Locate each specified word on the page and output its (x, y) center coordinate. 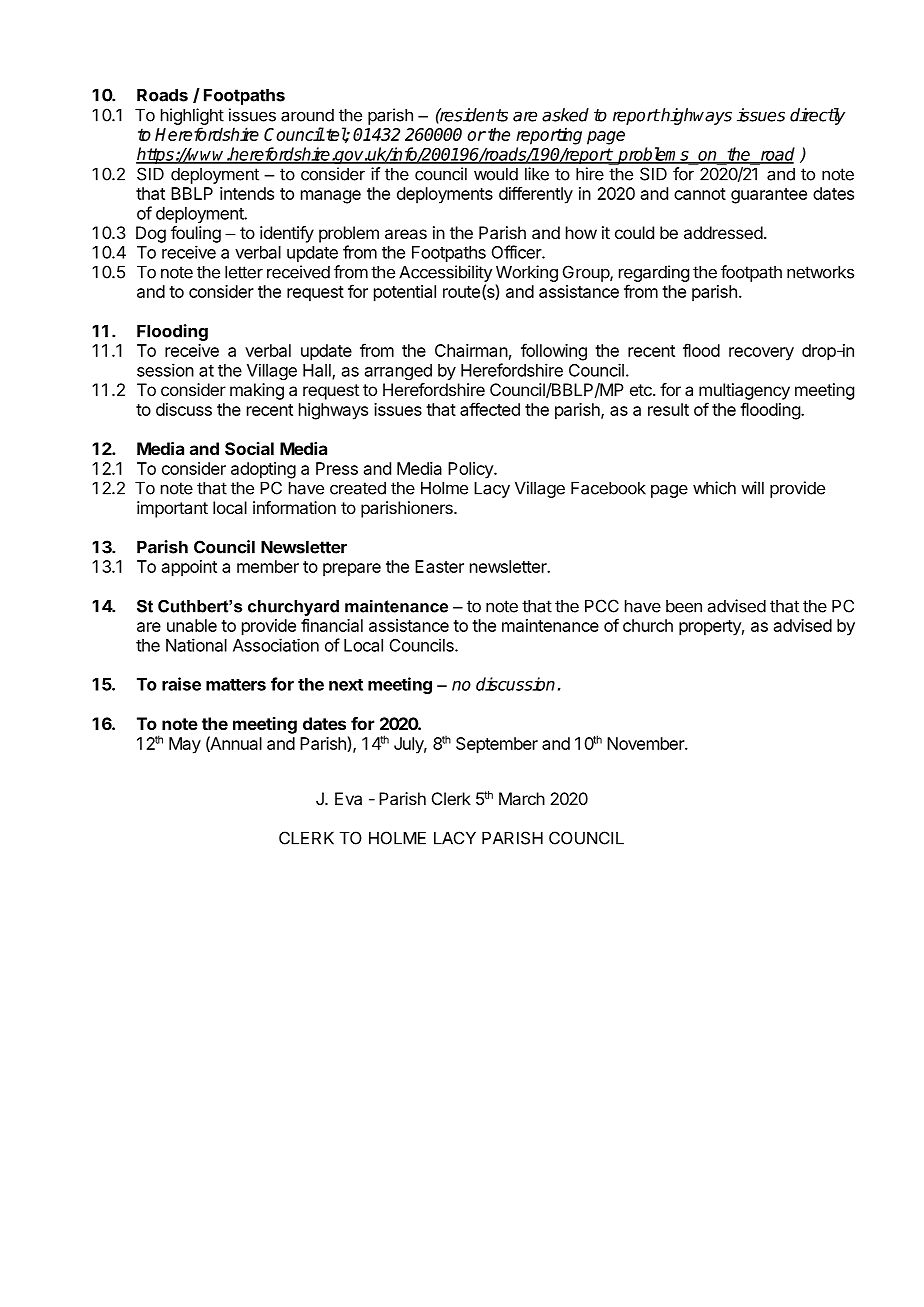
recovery (761, 354)
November (646, 743)
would (496, 174)
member (268, 566)
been (684, 606)
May (185, 745)
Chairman (471, 350)
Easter (439, 566)
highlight (192, 116)
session (165, 370)
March (522, 798)
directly (817, 116)
